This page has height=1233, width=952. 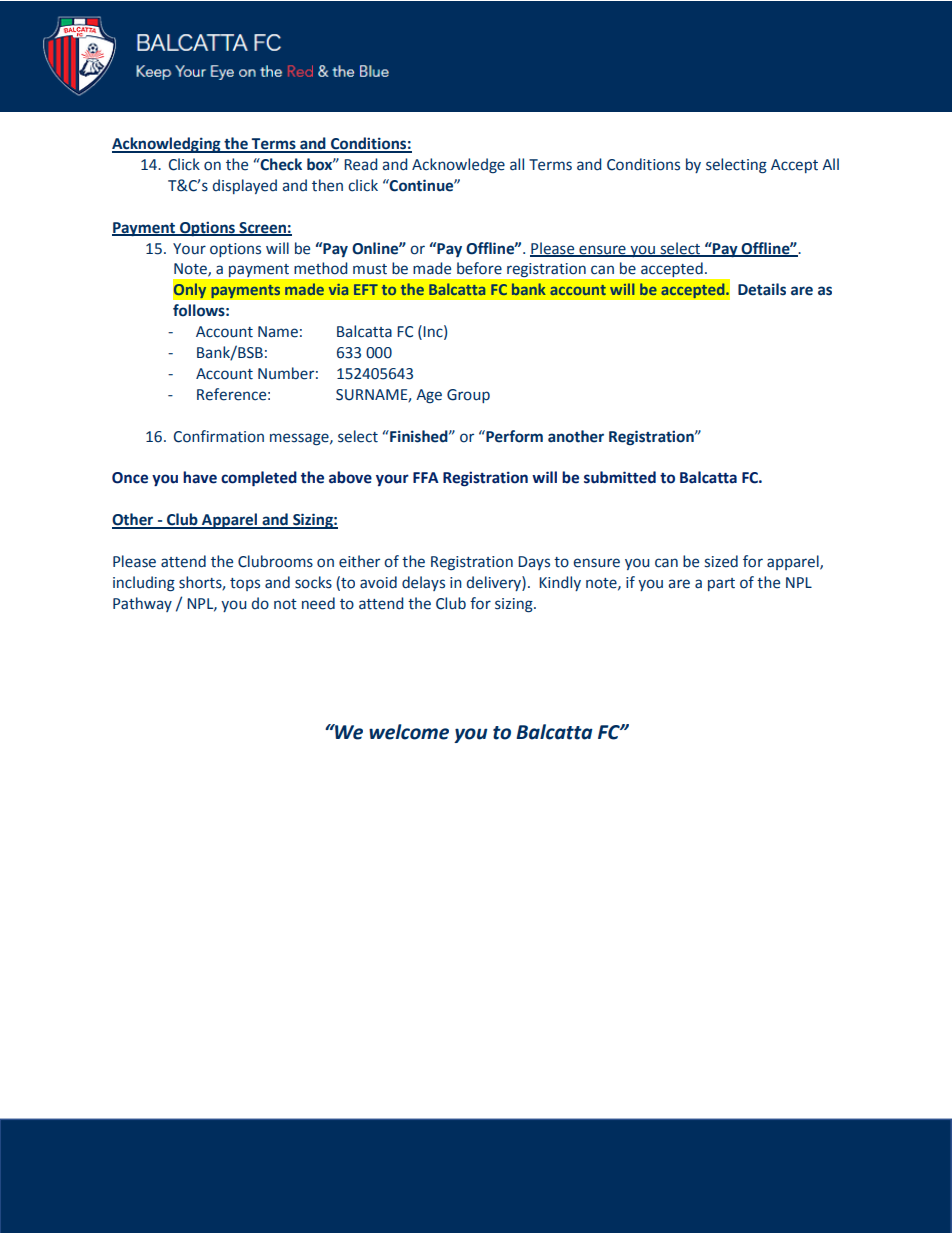 I want to click on part, so click(x=721, y=584).
